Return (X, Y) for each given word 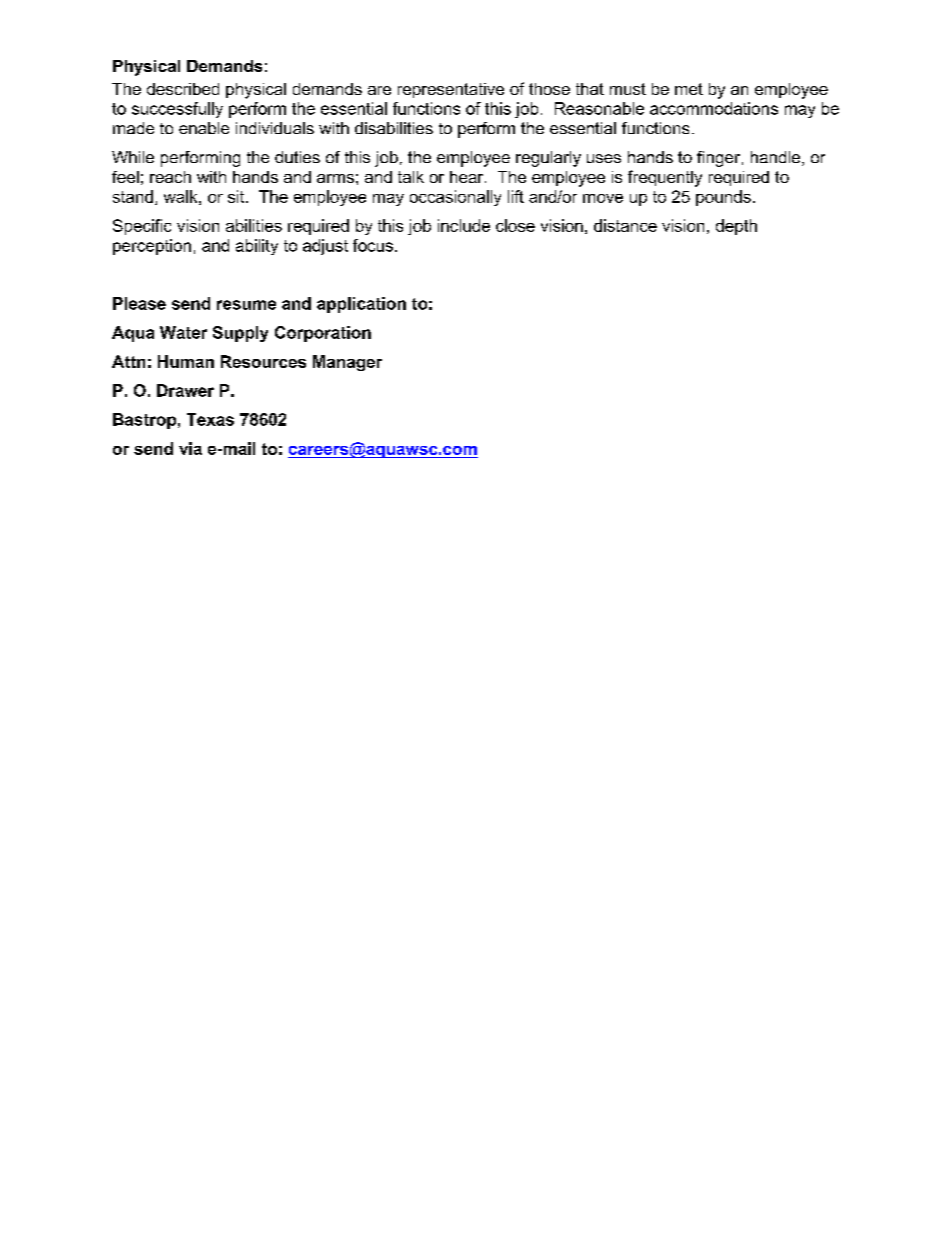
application (361, 305)
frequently (665, 178)
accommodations (714, 108)
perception (152, 247)
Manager (347, 363)
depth (736, 227)
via (190, 448)
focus (374, 245)
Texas (210, 419)
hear (468, 177)
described (183, 89)
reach (170, 177)
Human (186, 361)
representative (451, 90)
